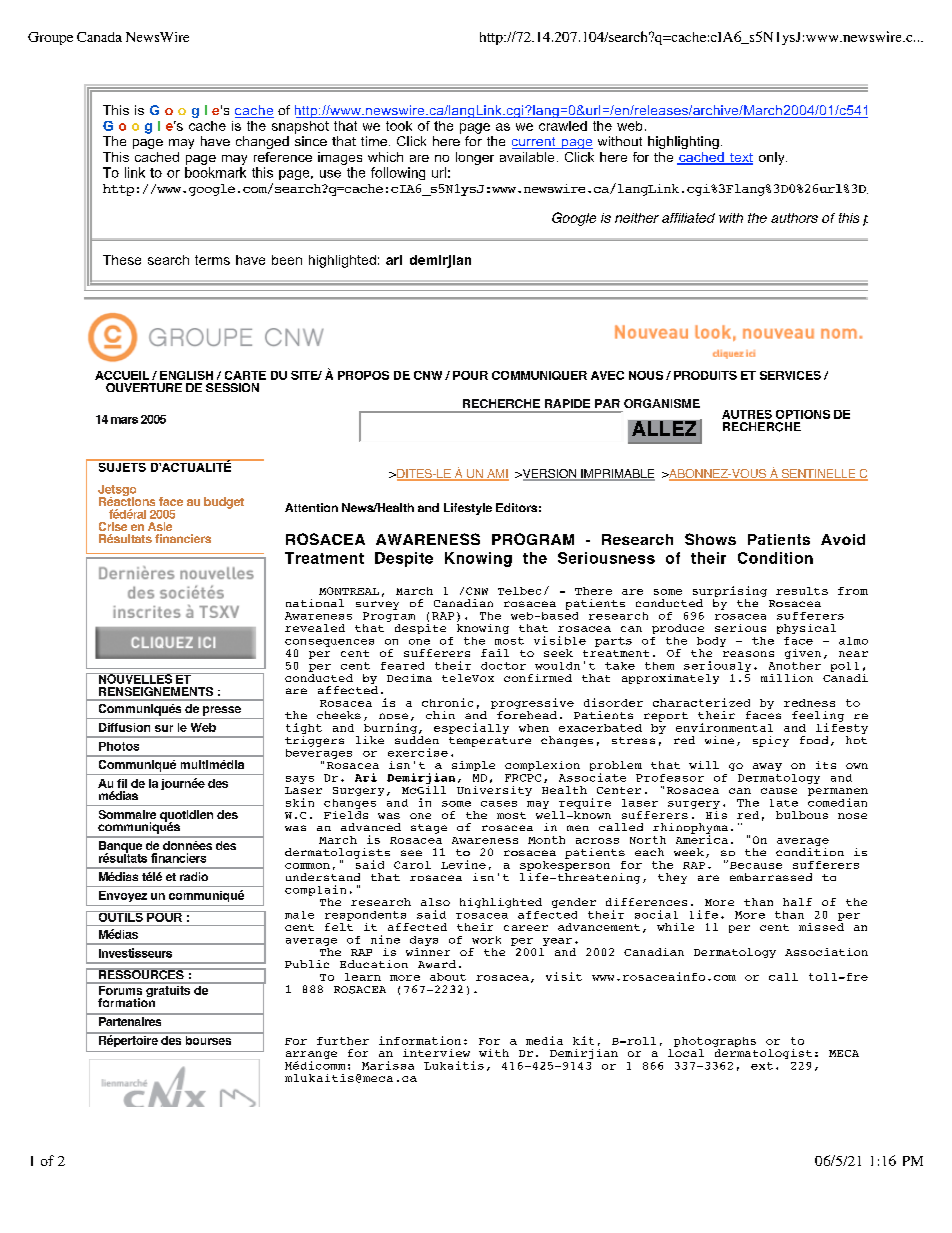 This page has height=1233, width=952. Describe the element at coordinates (710, 539) in the page. I see `Shows` at that location.
